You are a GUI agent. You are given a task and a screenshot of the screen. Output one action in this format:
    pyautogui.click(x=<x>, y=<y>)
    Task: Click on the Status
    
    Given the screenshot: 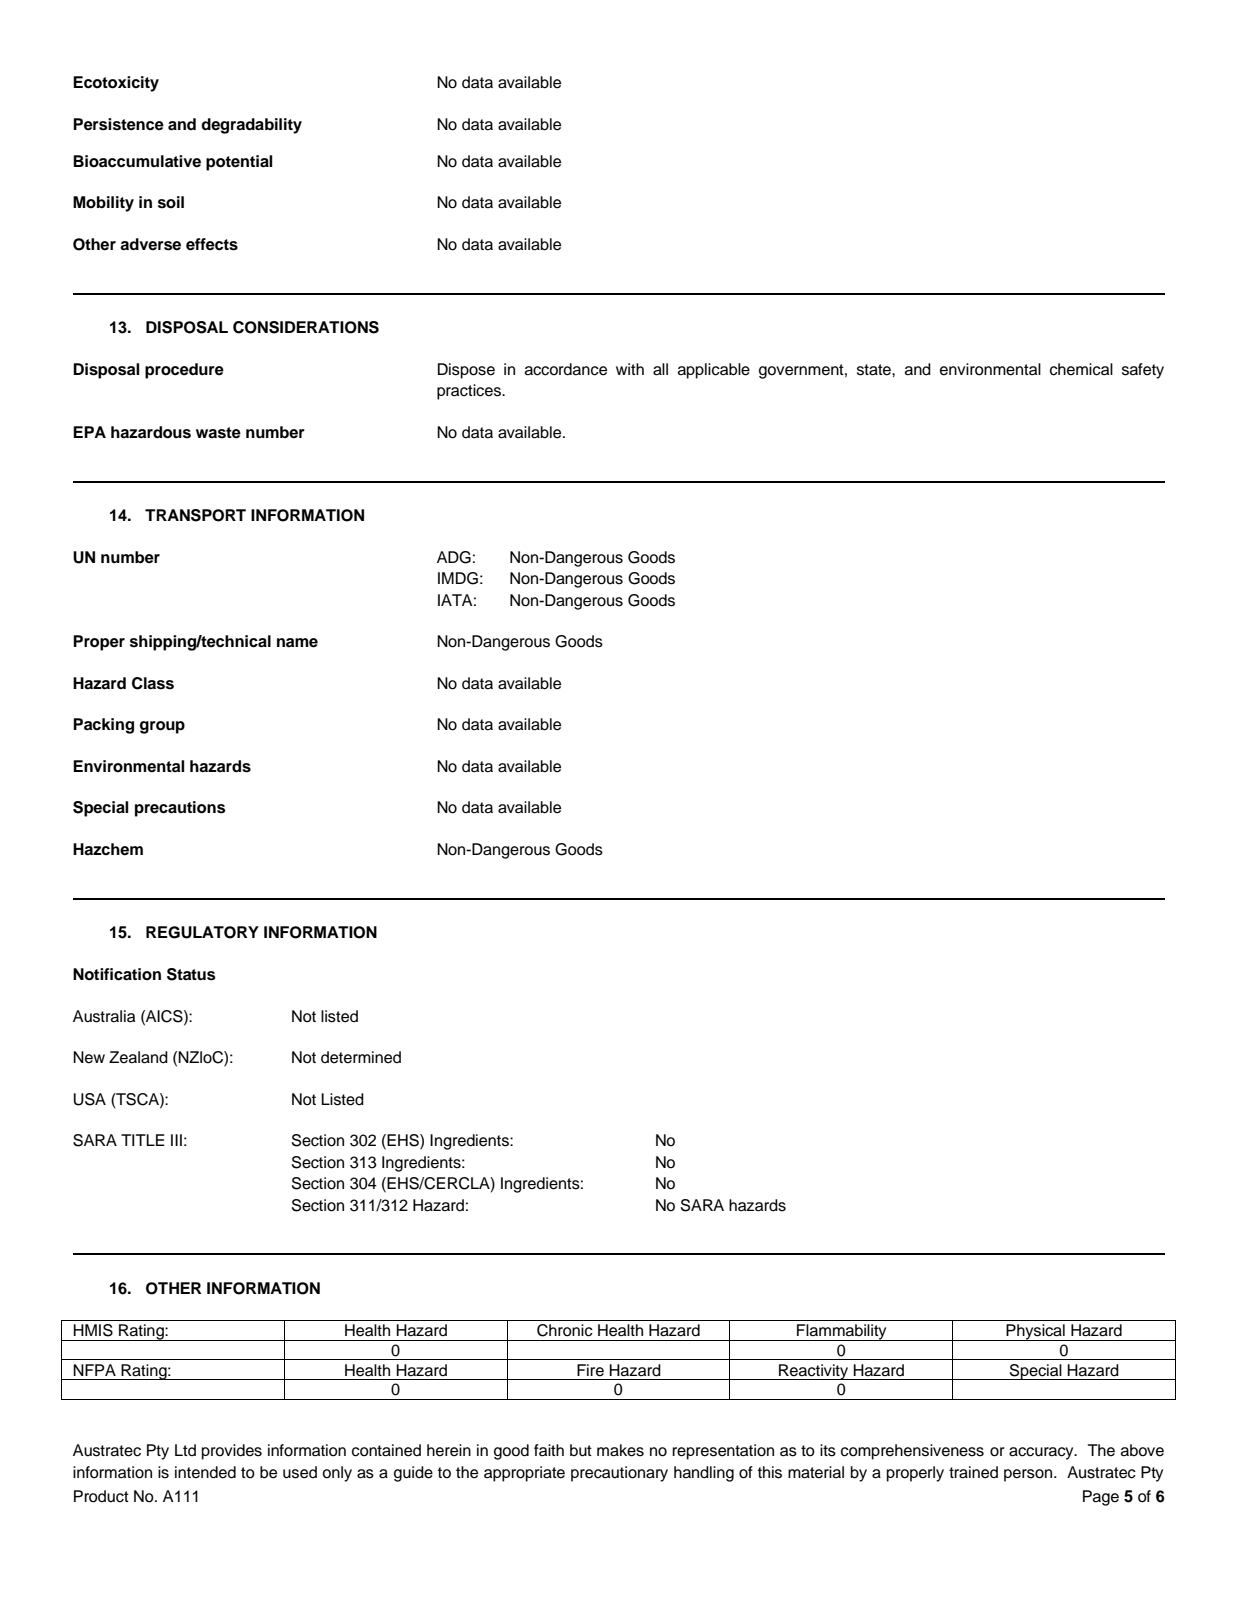 What is the action you would take?
    pyautogui.click(x=191, y=974)
